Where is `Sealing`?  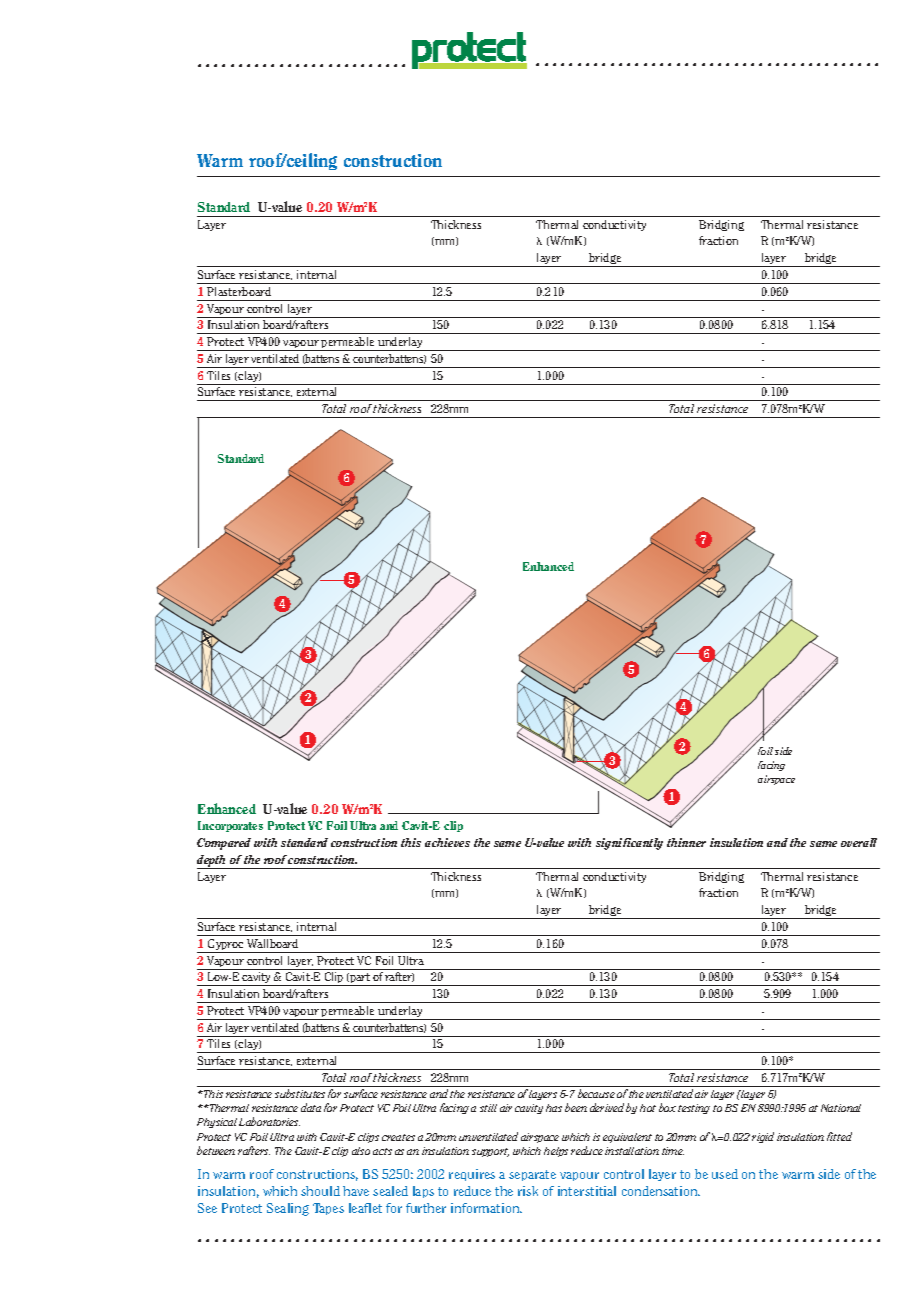
Sealing is located at coordinates (288, 1209).
